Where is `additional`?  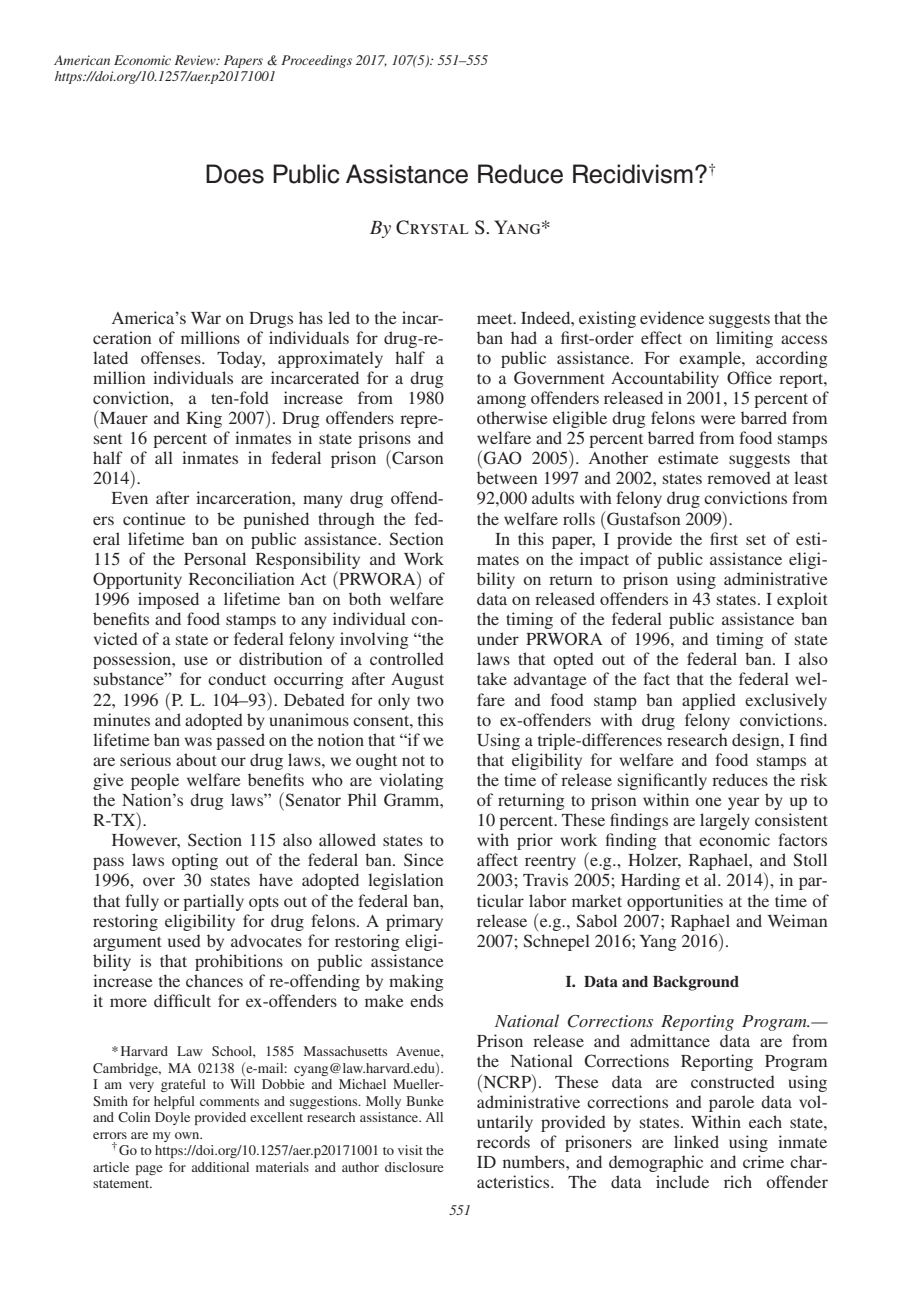 additional is located at coordinates (220, 1167).
